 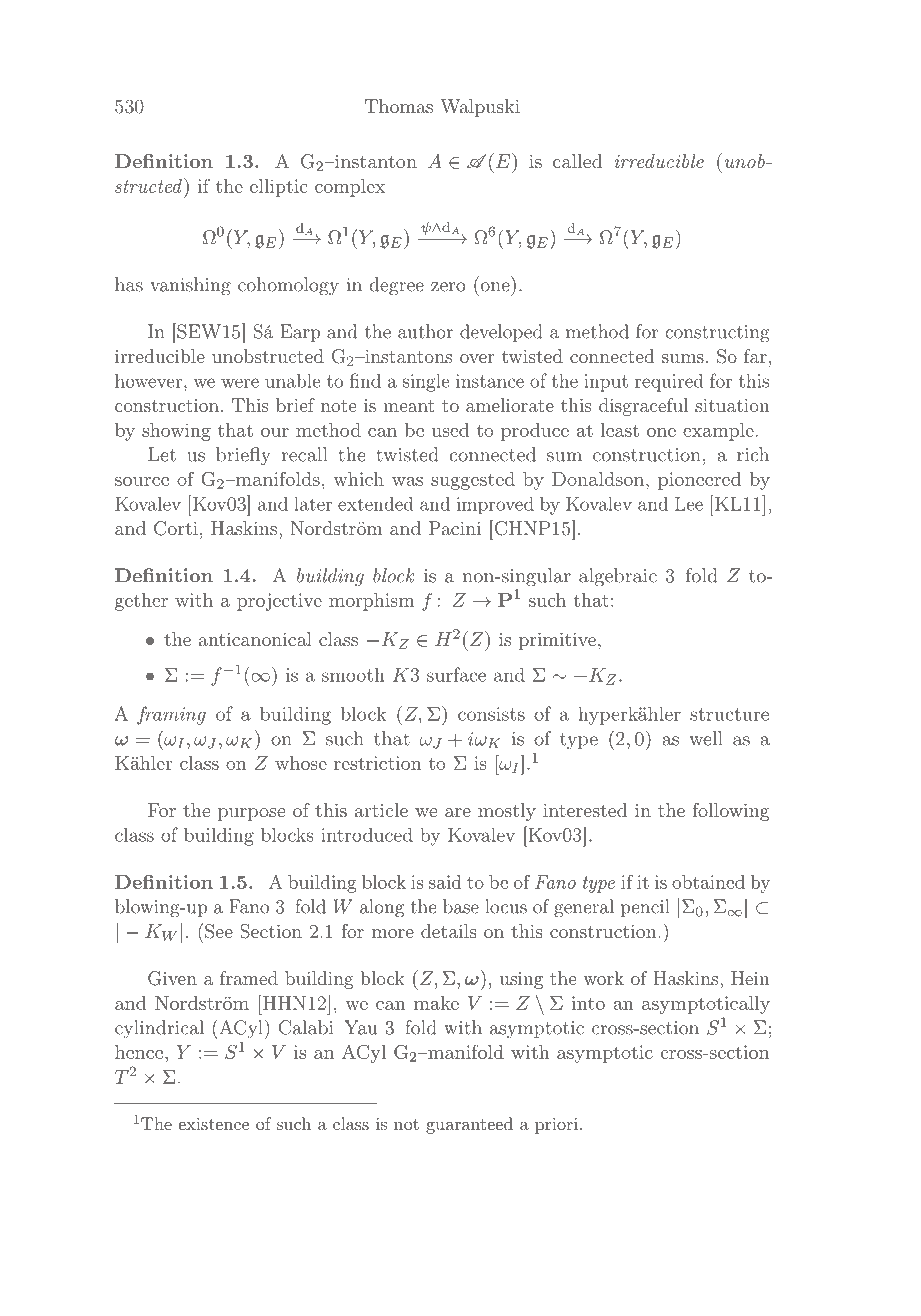 What do you see at coordinates (399, 106) in the screenshot?
I see `Thomas` at bounding box center [399, 106].
